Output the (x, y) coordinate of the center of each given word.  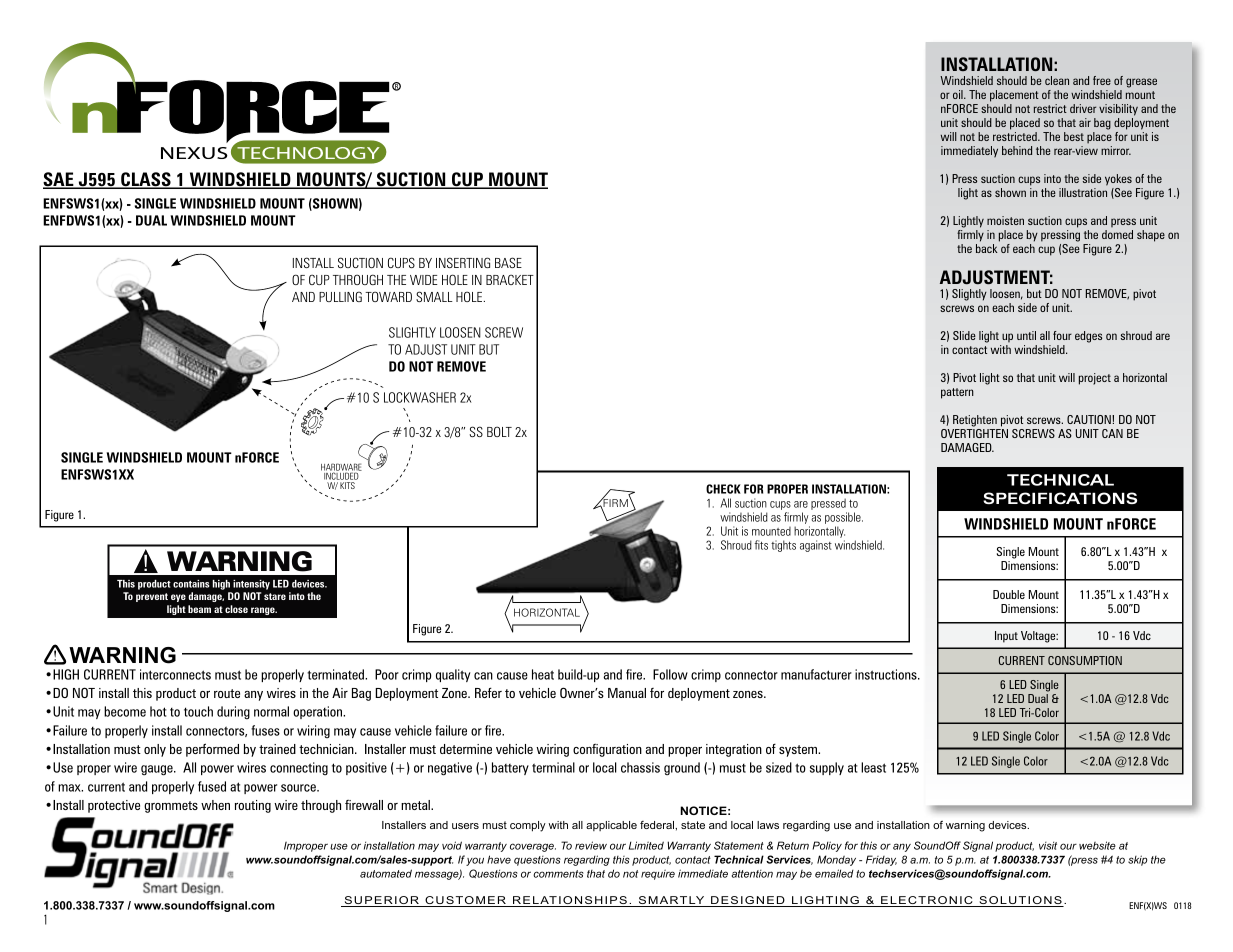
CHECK (723, 489)
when (215, 805)
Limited (646, 845)
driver (1083, 108)
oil (959, 94)
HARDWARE (341, 468)
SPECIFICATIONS (1060, 498)
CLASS (146, 180)
